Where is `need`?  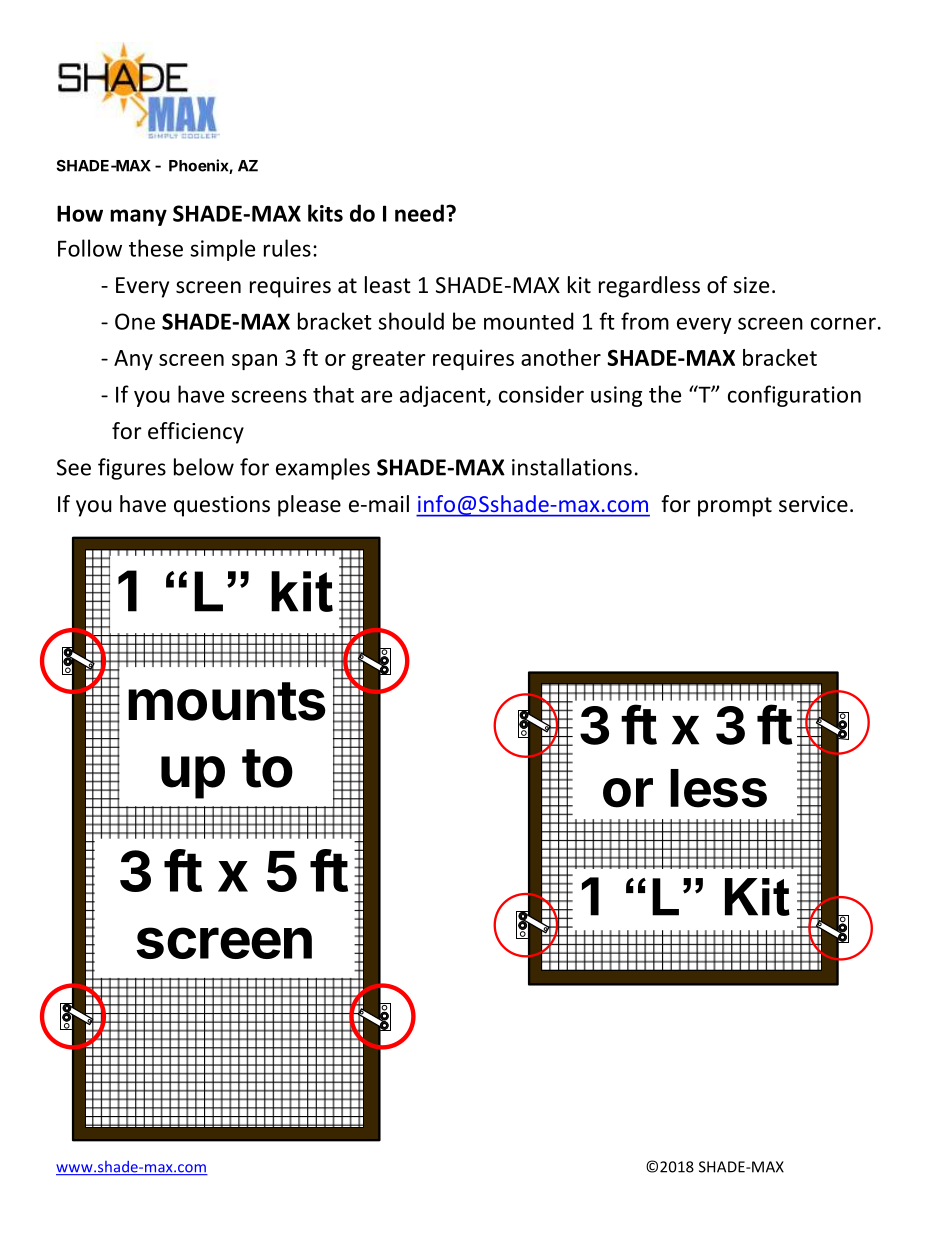
need is located at coordinates (419, 213).
